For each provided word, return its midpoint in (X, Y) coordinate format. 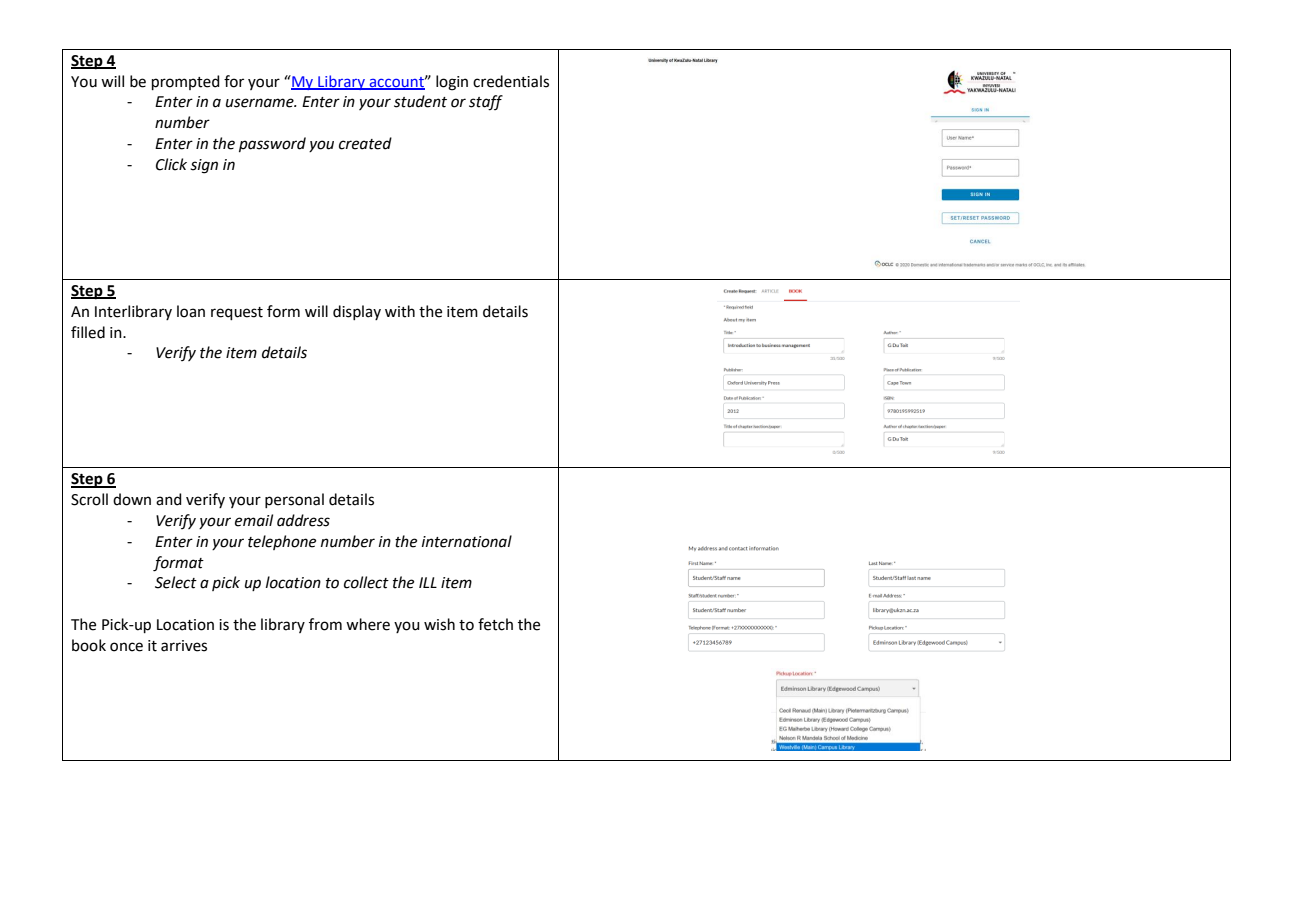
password (272, 144)
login (452, 83)
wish (439, 624)
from (325, 624)
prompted (186, 82)
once (126, 647)
